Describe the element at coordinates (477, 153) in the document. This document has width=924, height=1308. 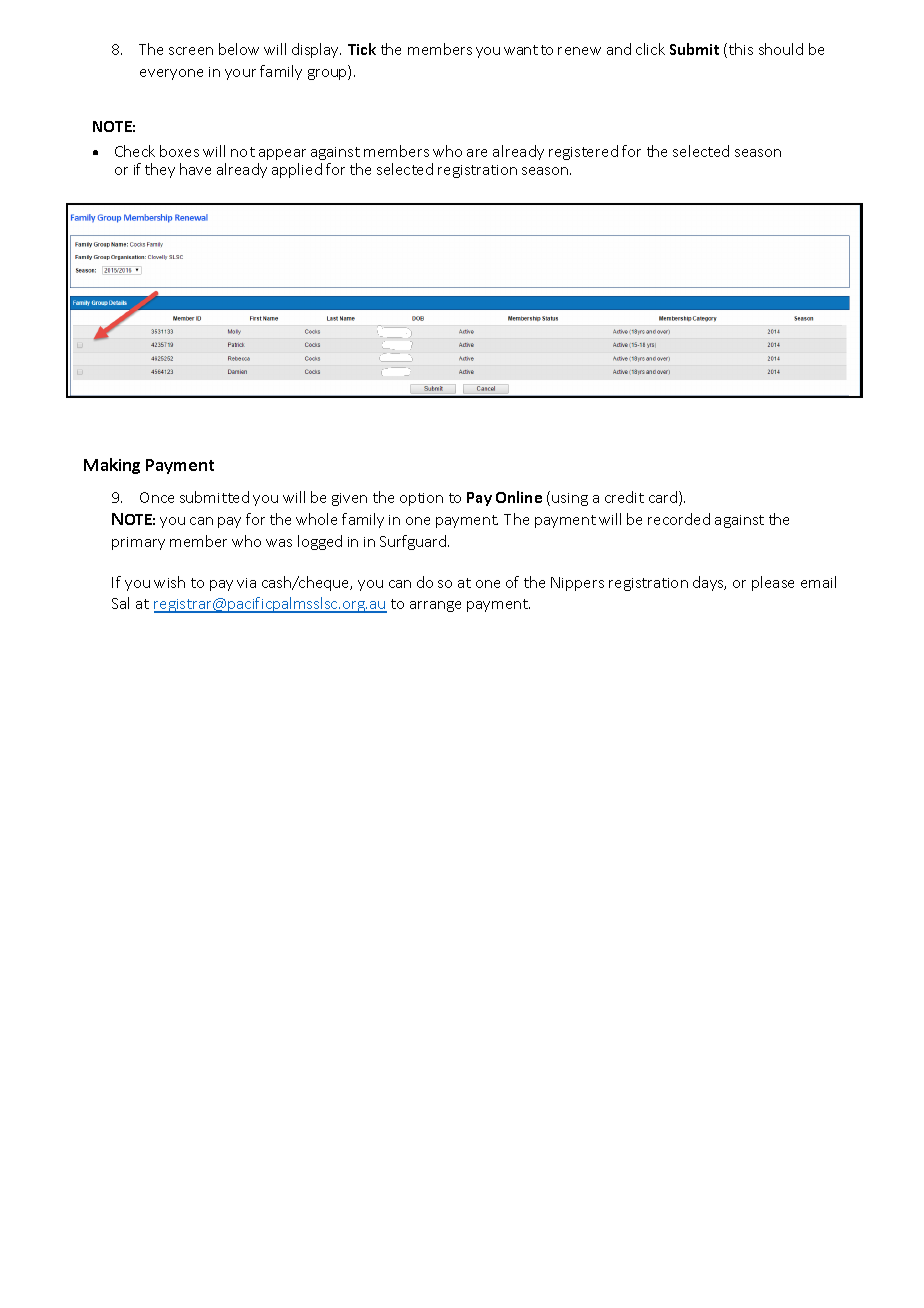
I see `are` at that location.
